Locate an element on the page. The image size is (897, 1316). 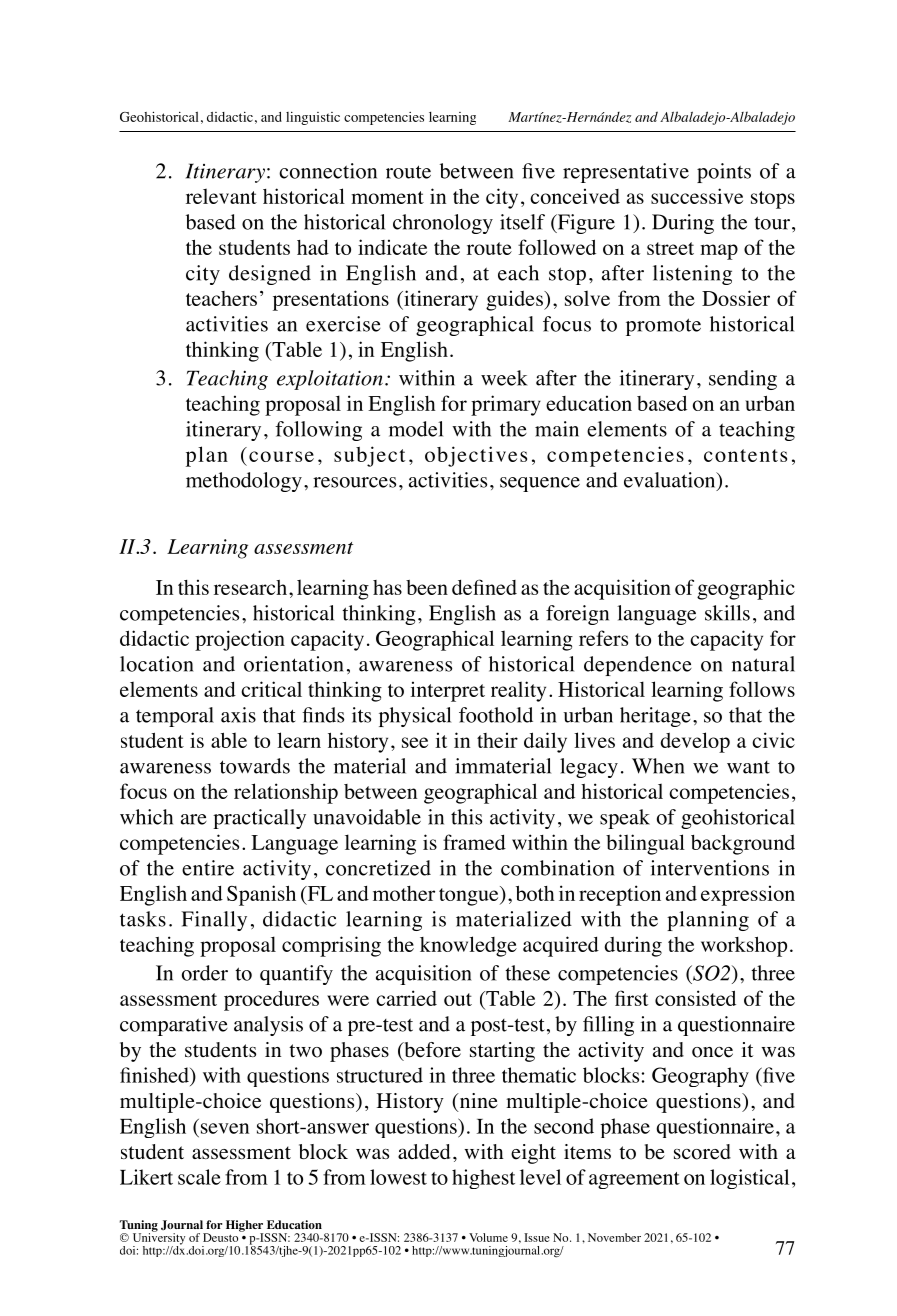
interventions is located at coordinates (710, 868).
